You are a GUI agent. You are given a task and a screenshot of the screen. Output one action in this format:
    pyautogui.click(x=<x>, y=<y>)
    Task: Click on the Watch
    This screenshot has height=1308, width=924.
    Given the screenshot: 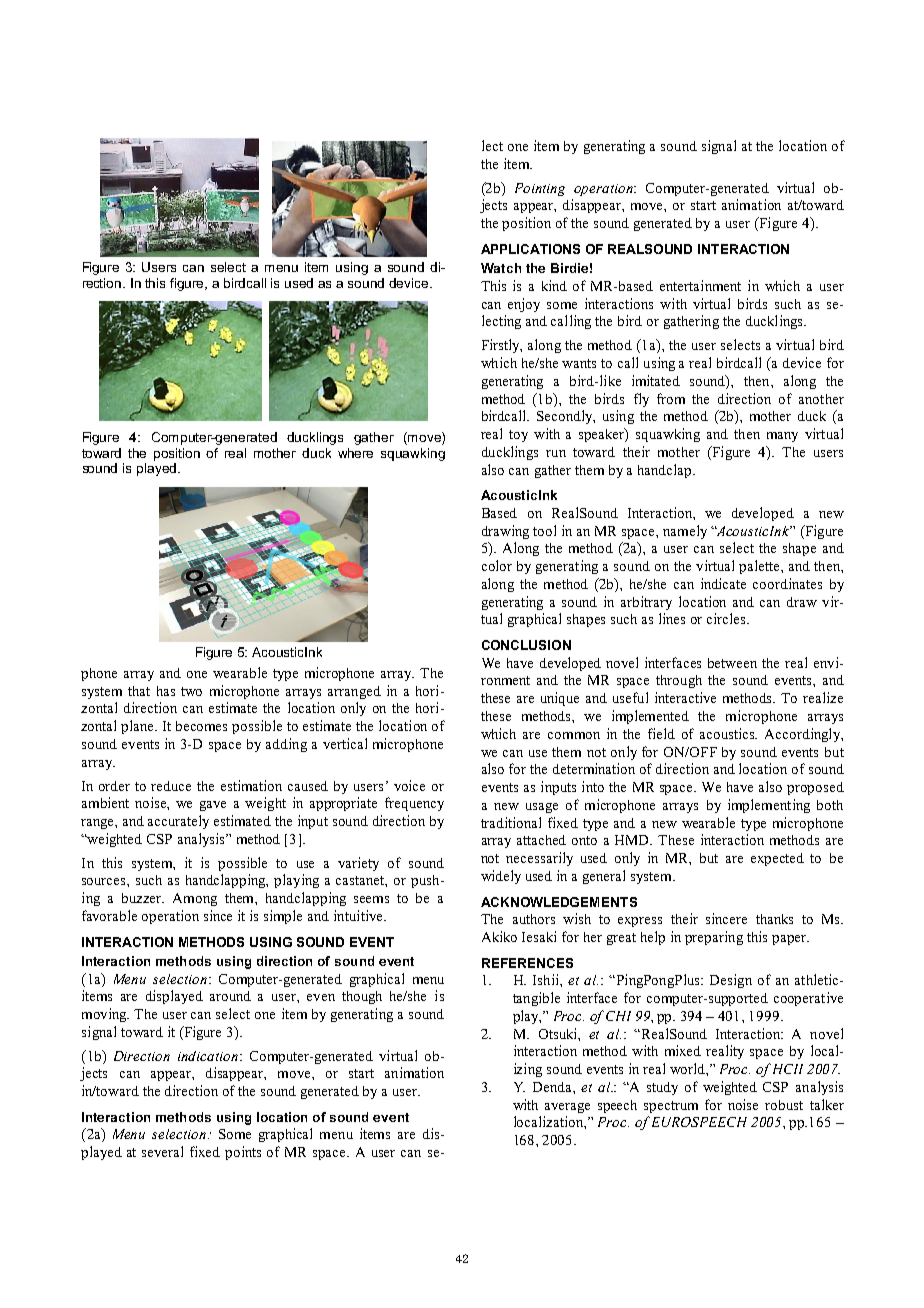 What is the action you would take?
    pyautogui.click(x=501, y=268)
